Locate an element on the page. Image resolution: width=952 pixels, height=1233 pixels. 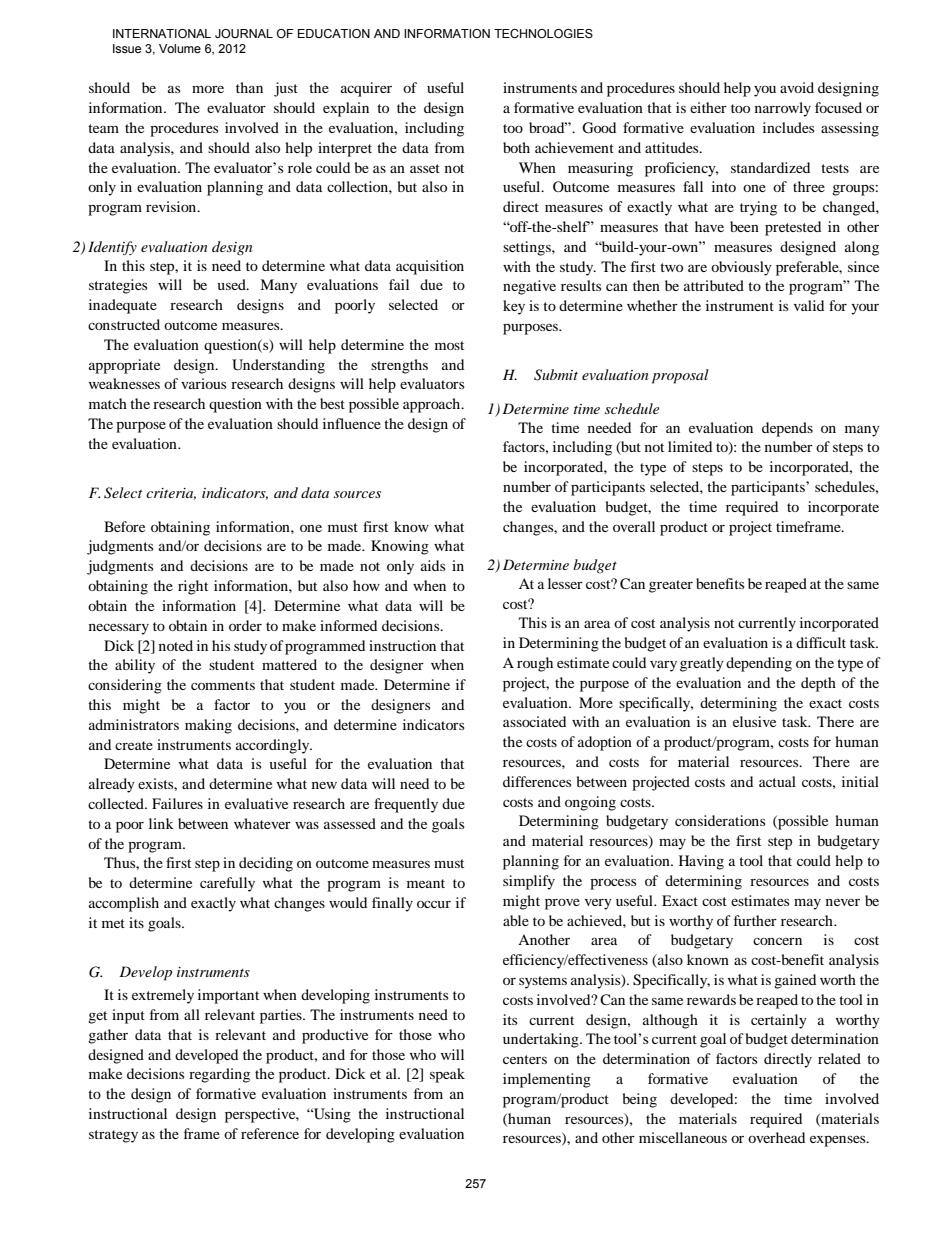
regarding is located at coordinates (219, 1075).
